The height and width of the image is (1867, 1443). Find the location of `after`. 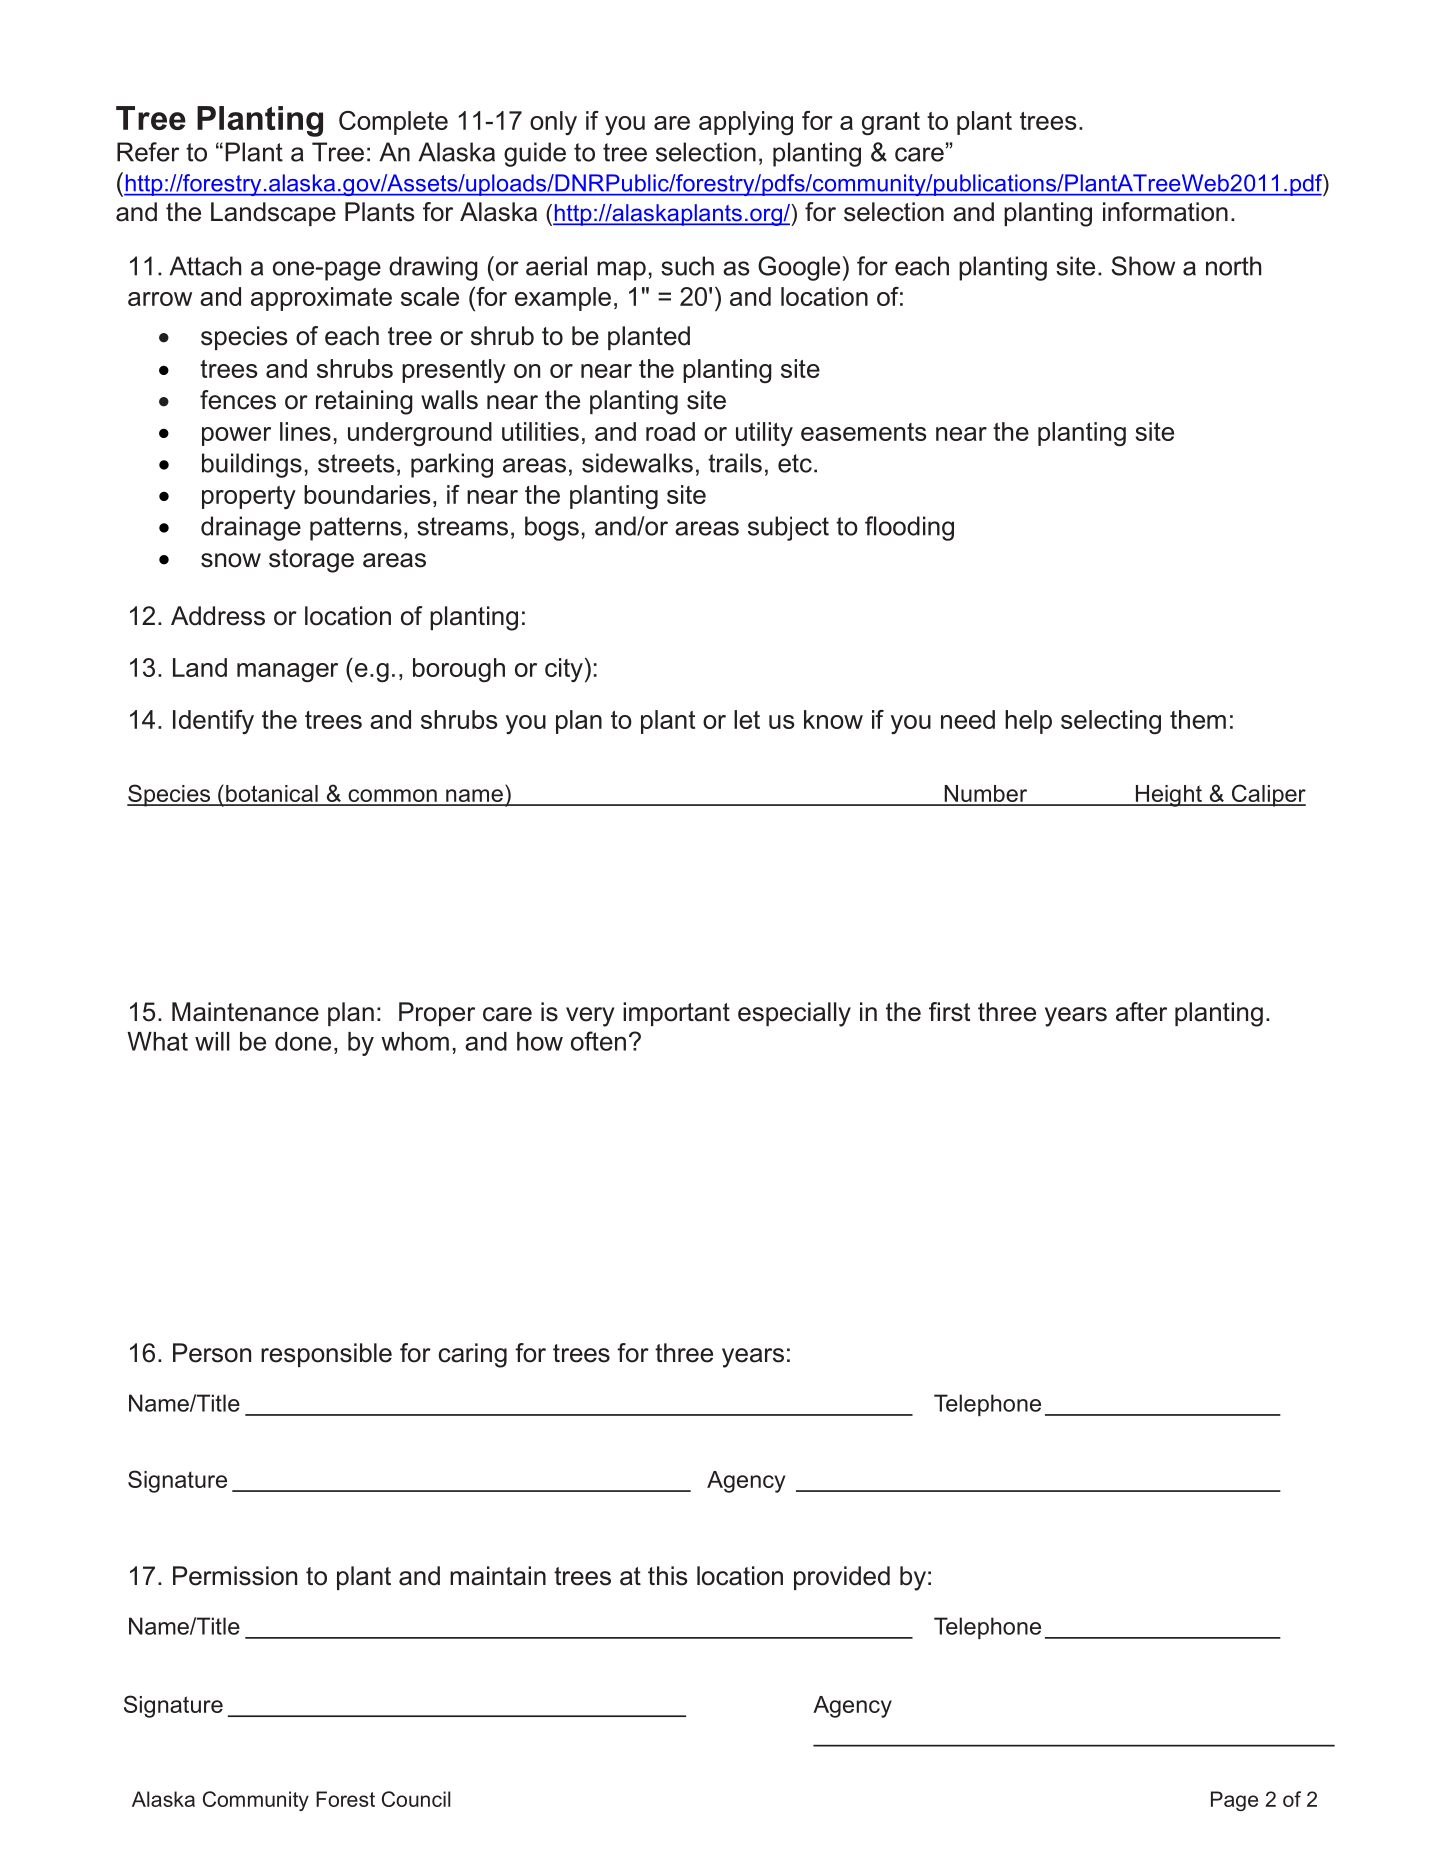

after is located at coordinates (1141, 1012).
